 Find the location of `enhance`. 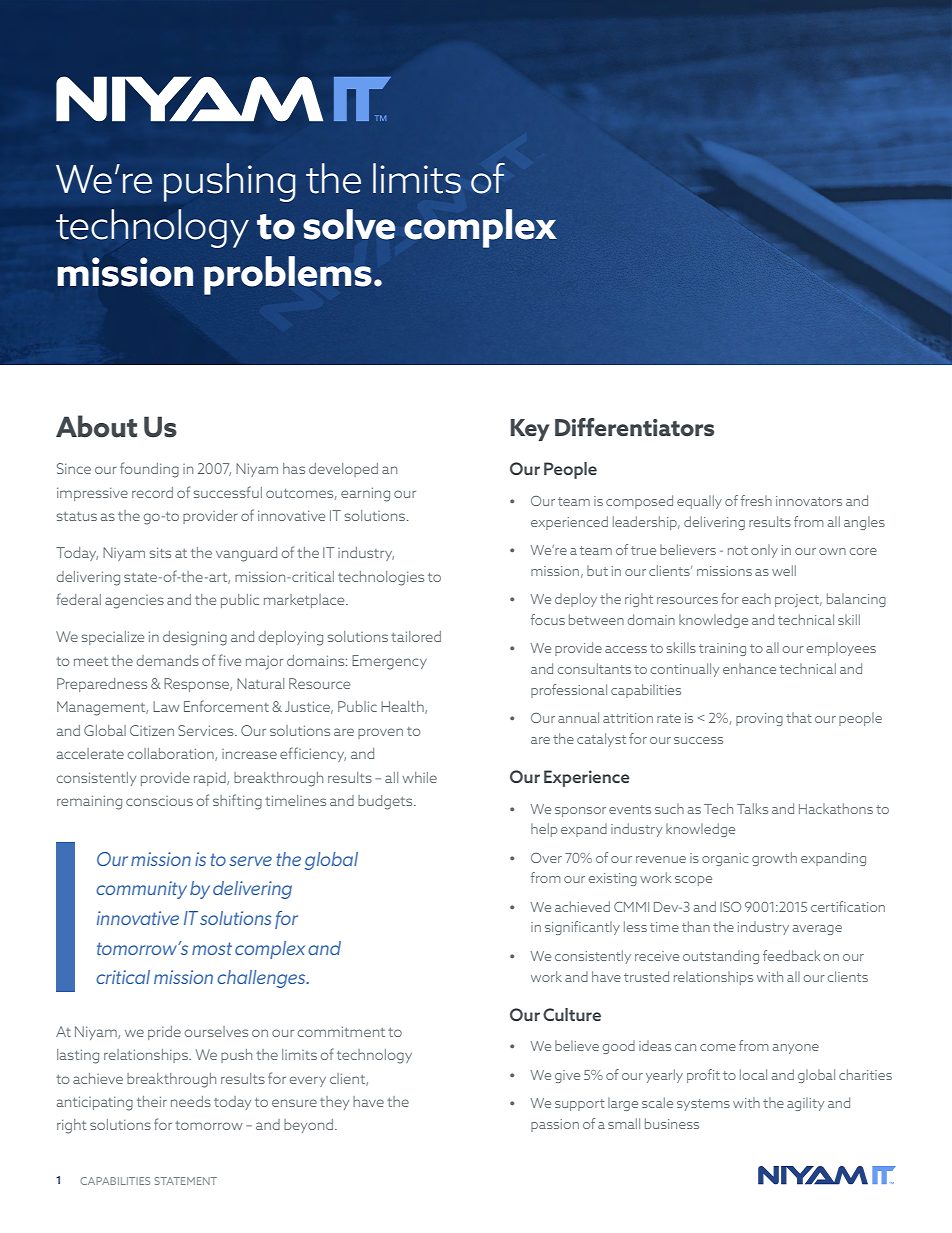

enhance is located at coordinates (749, 668).
